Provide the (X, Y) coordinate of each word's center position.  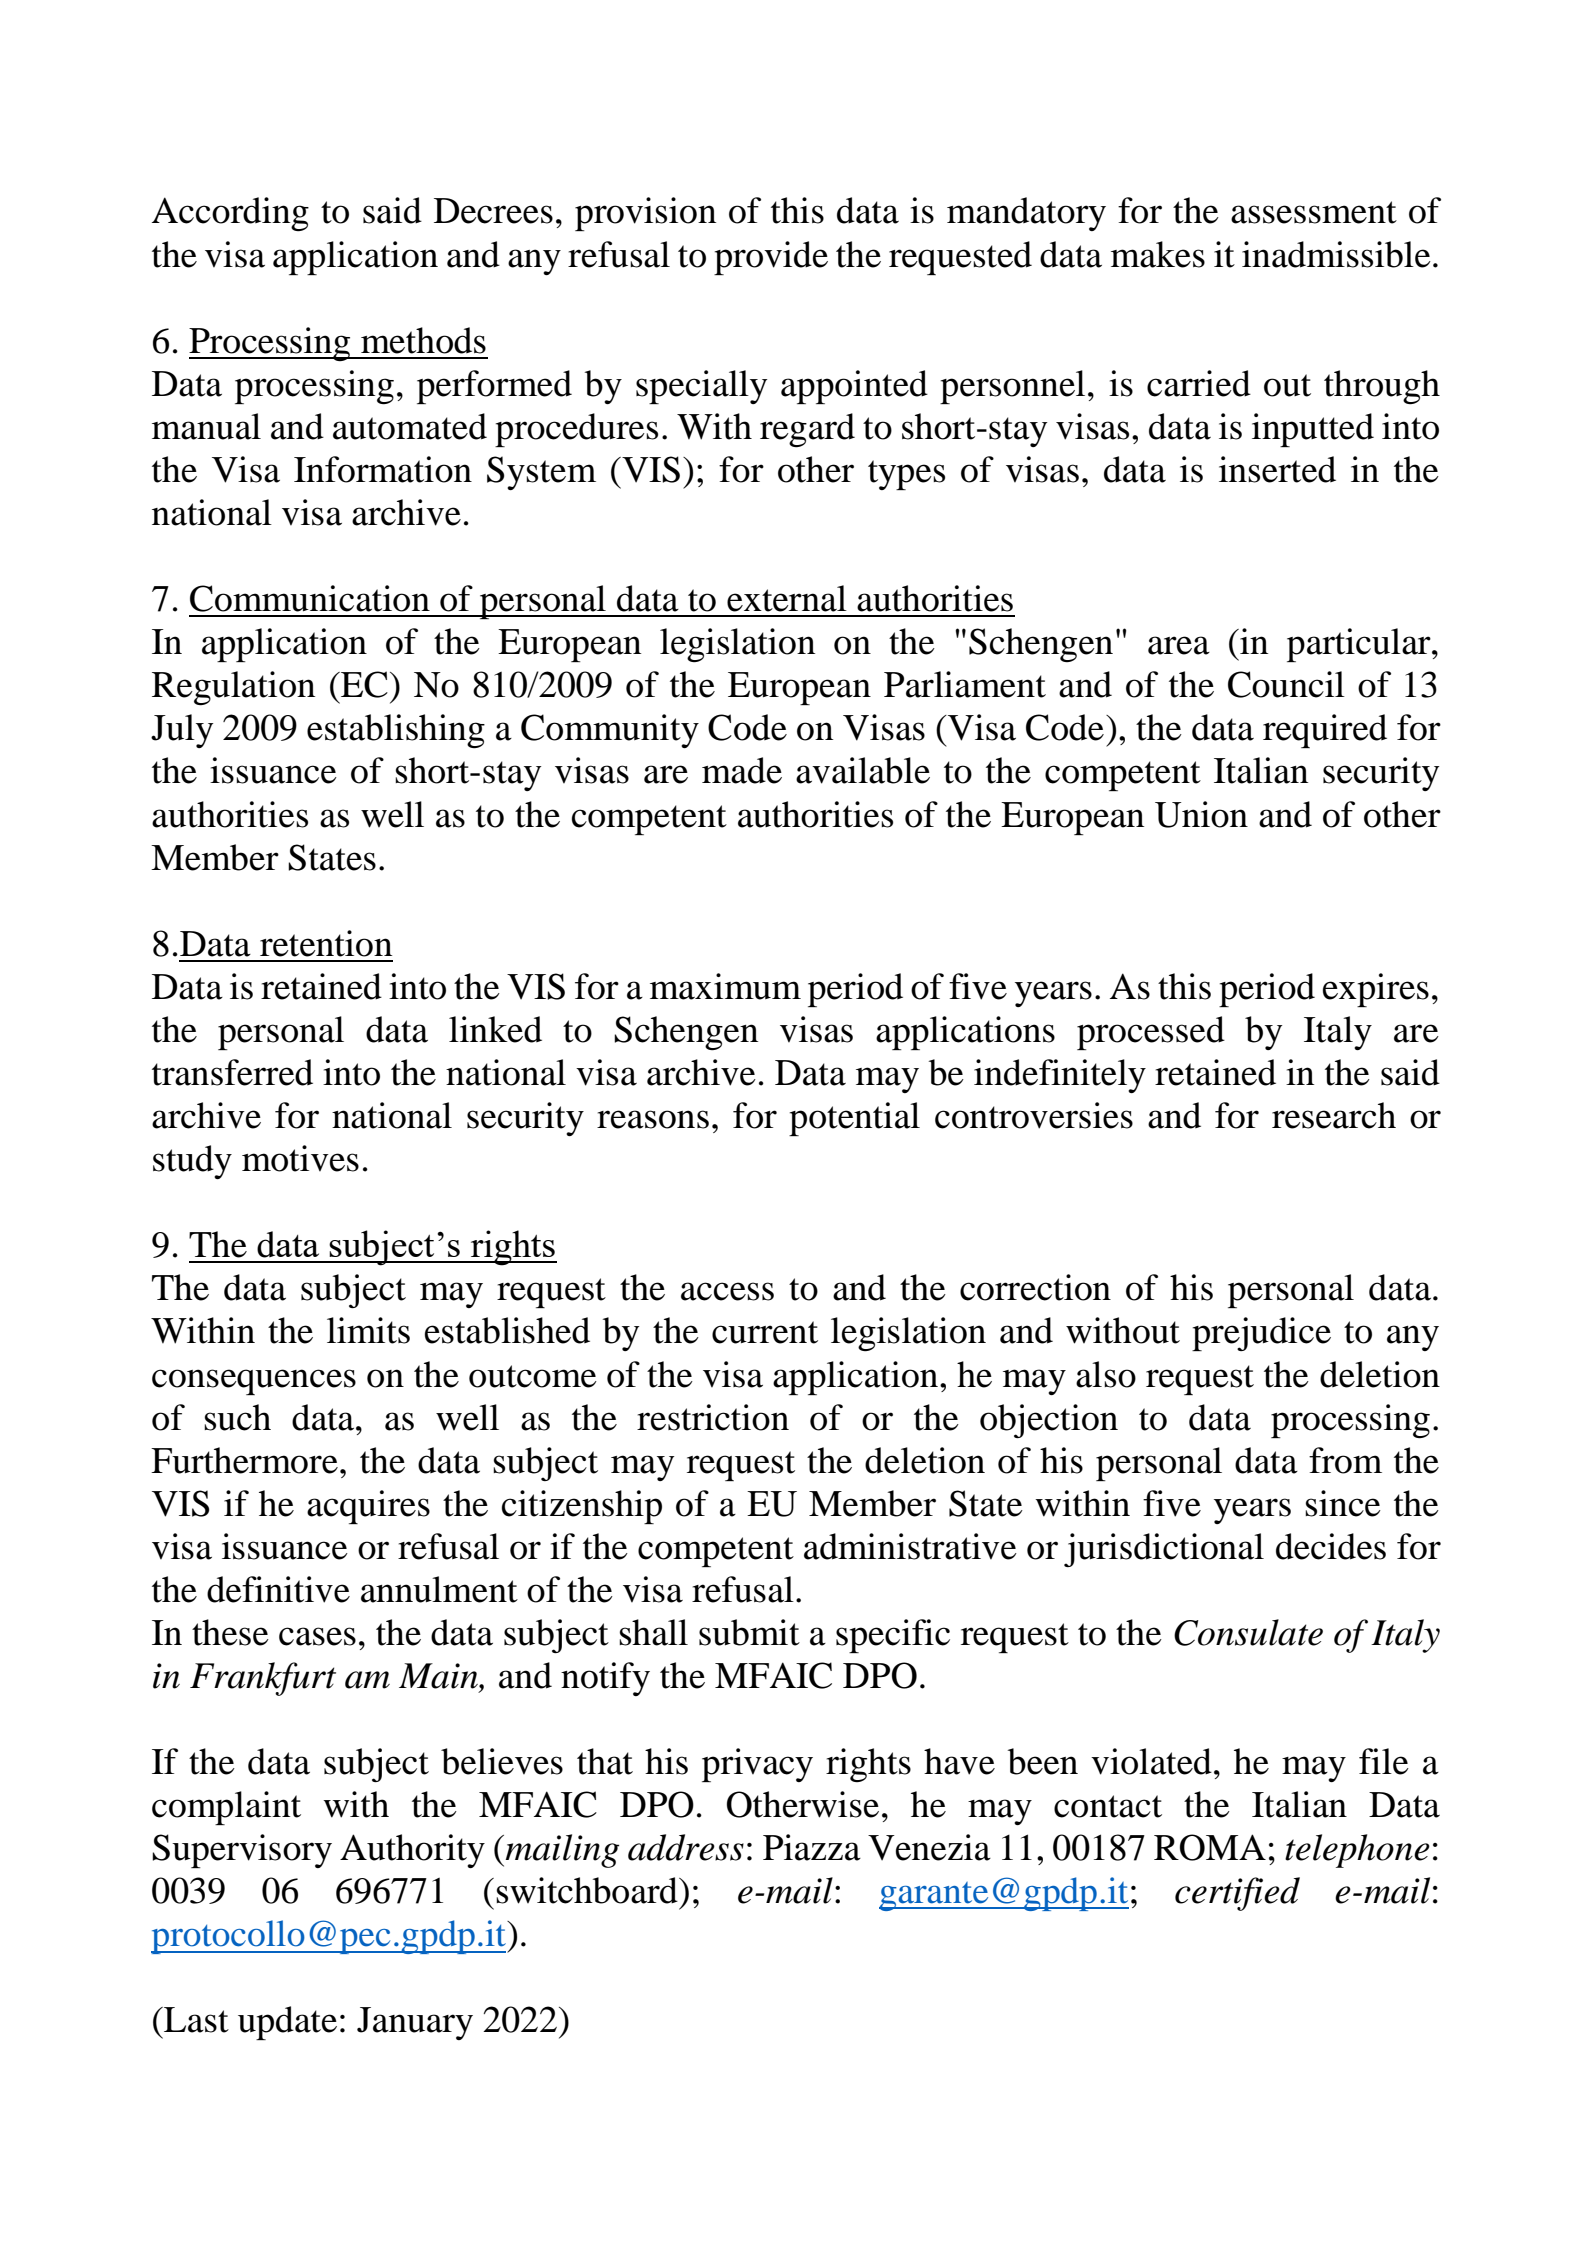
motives (300, 1158)
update (287, 2023)
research (1334, 1115)
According (230, 214)
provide (771, 258)
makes (1158, 254)
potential (854, 1119)
